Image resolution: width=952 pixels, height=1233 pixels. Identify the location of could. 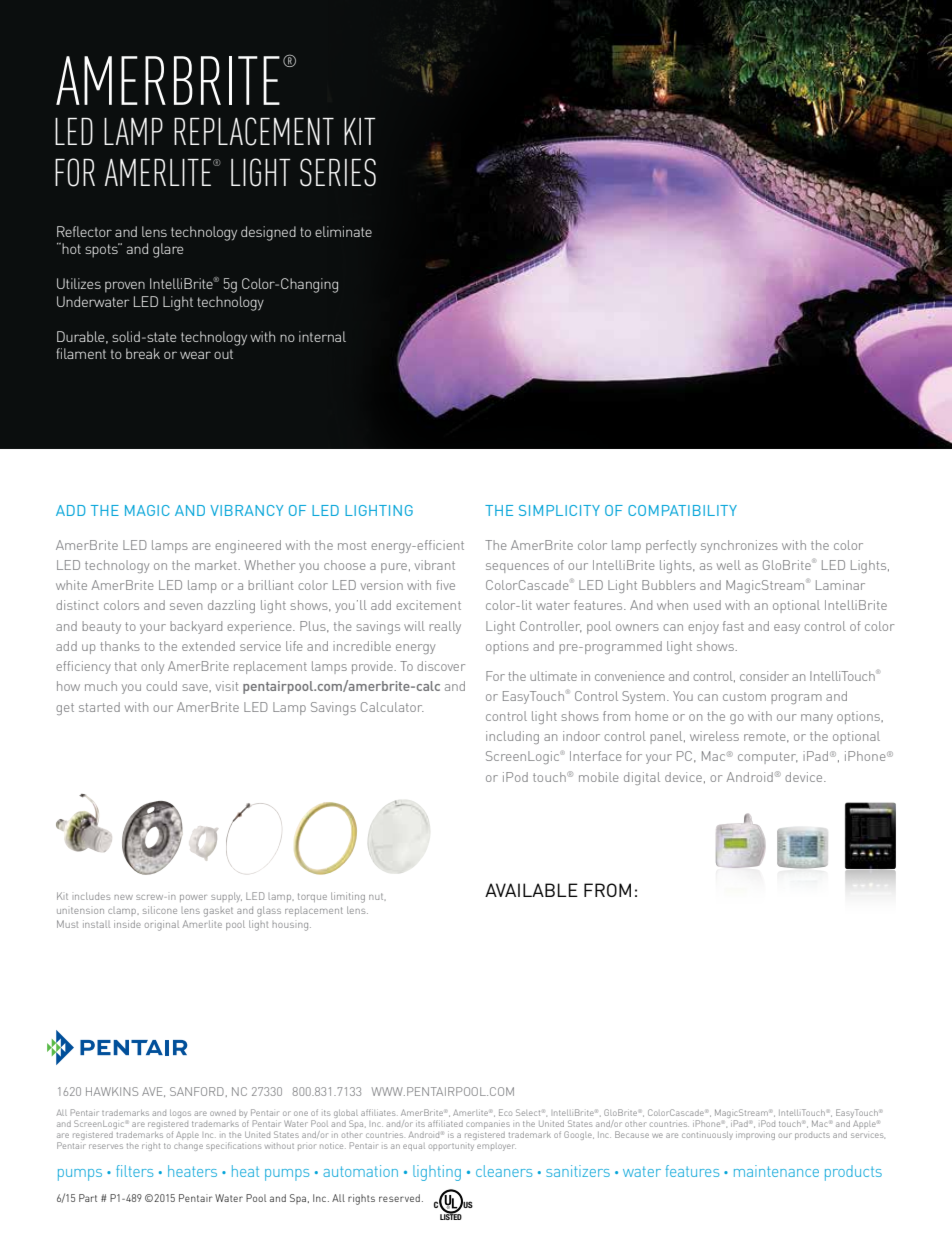
(161, 686).
